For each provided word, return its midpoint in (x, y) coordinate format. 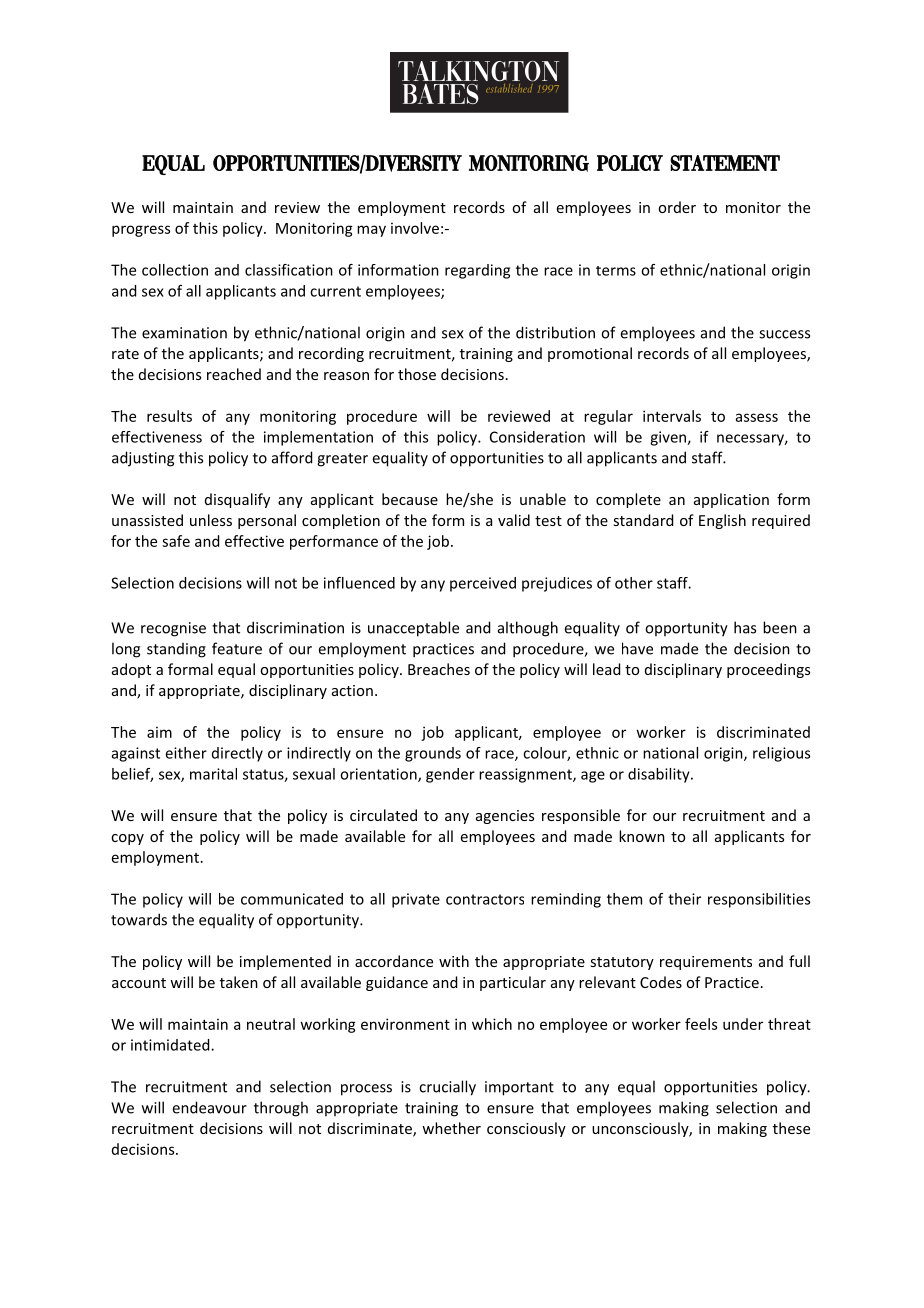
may (371, 231)
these (791, 1128)
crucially (447, 1088)
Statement (725, 163)
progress (141, 231)
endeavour (210, 1107)
